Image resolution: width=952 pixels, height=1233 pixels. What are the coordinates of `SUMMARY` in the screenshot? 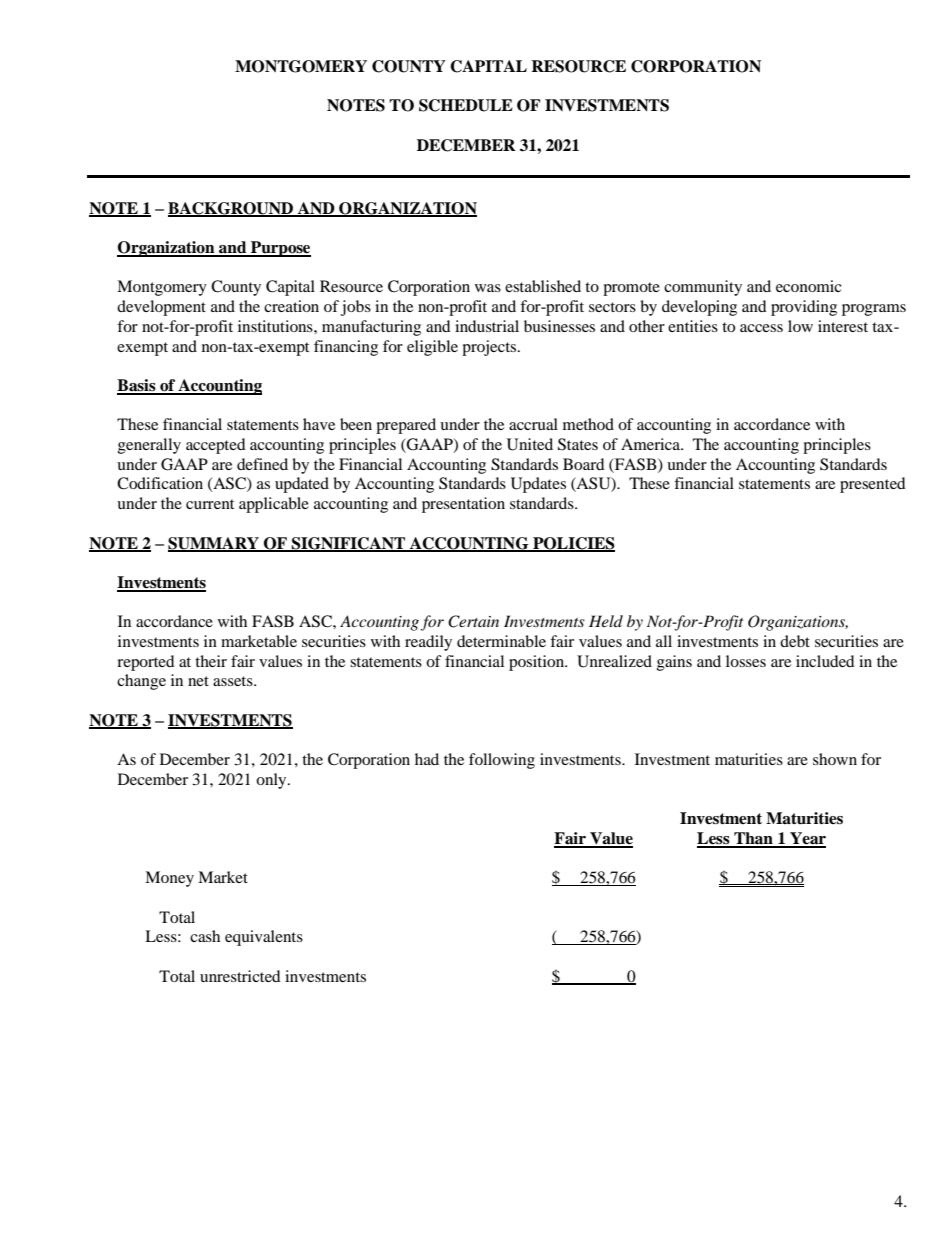 It's located at (214, 544).
